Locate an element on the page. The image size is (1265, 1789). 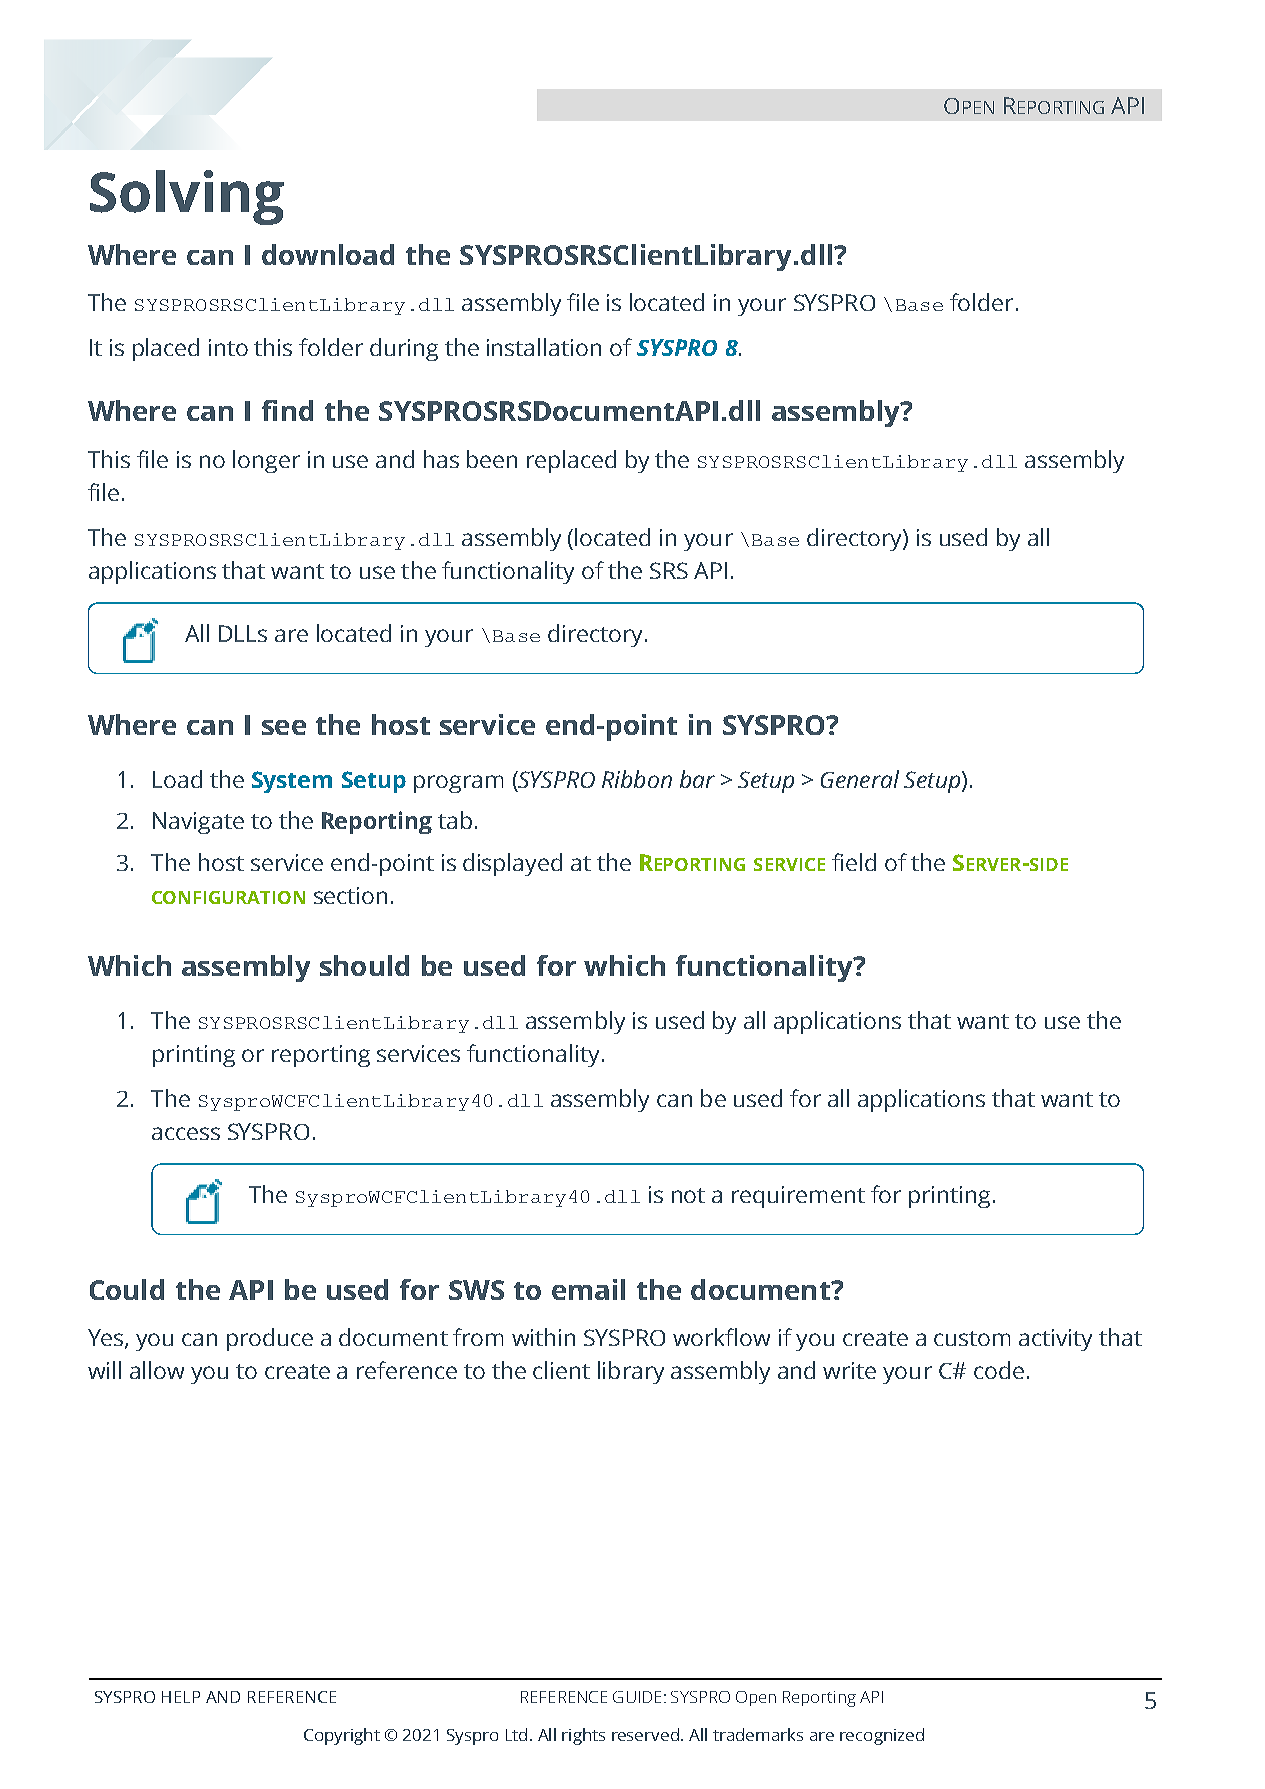
General is located at coordinates (860, 779).
